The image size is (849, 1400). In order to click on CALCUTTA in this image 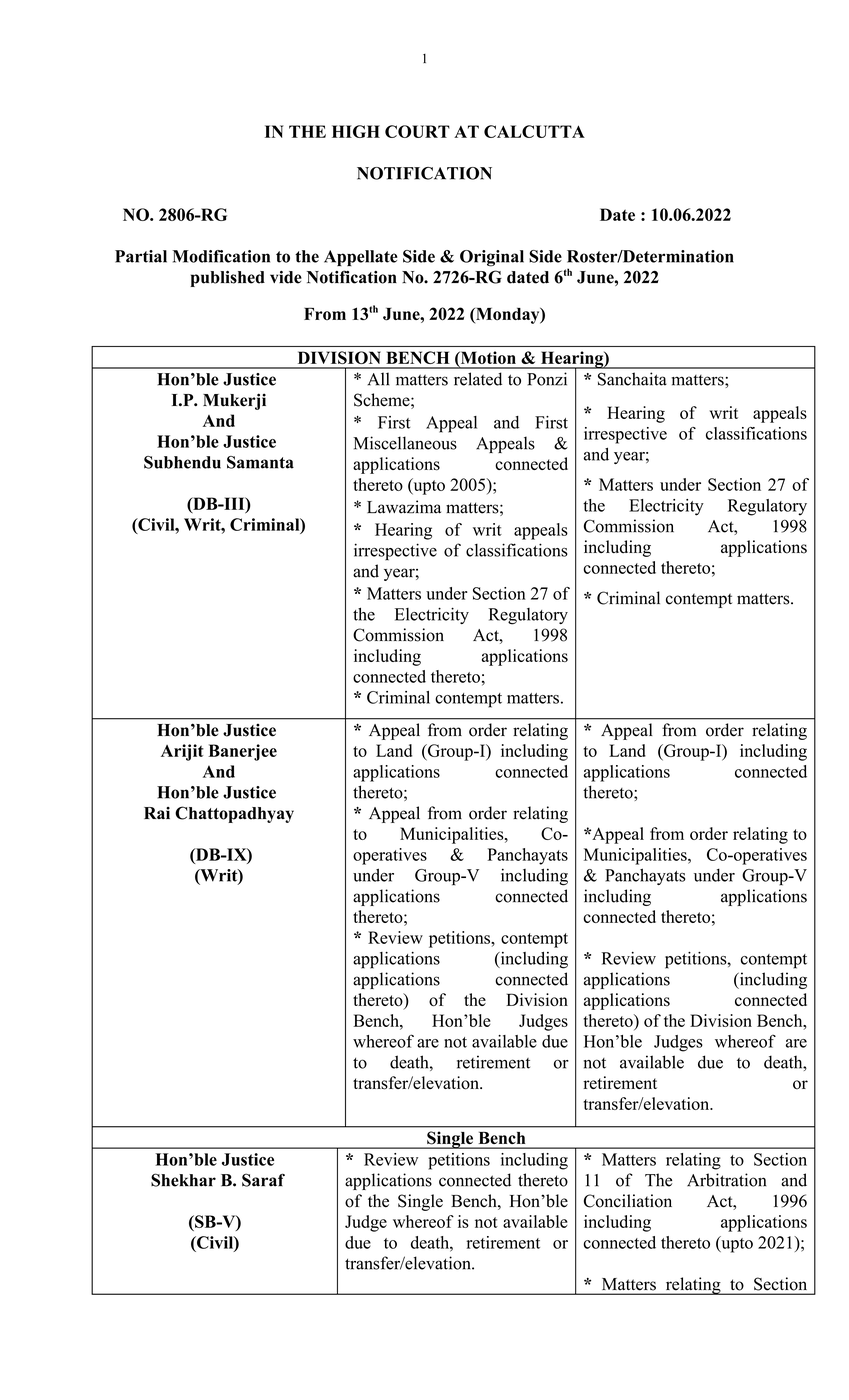, I will do `click(534, 131)`.
